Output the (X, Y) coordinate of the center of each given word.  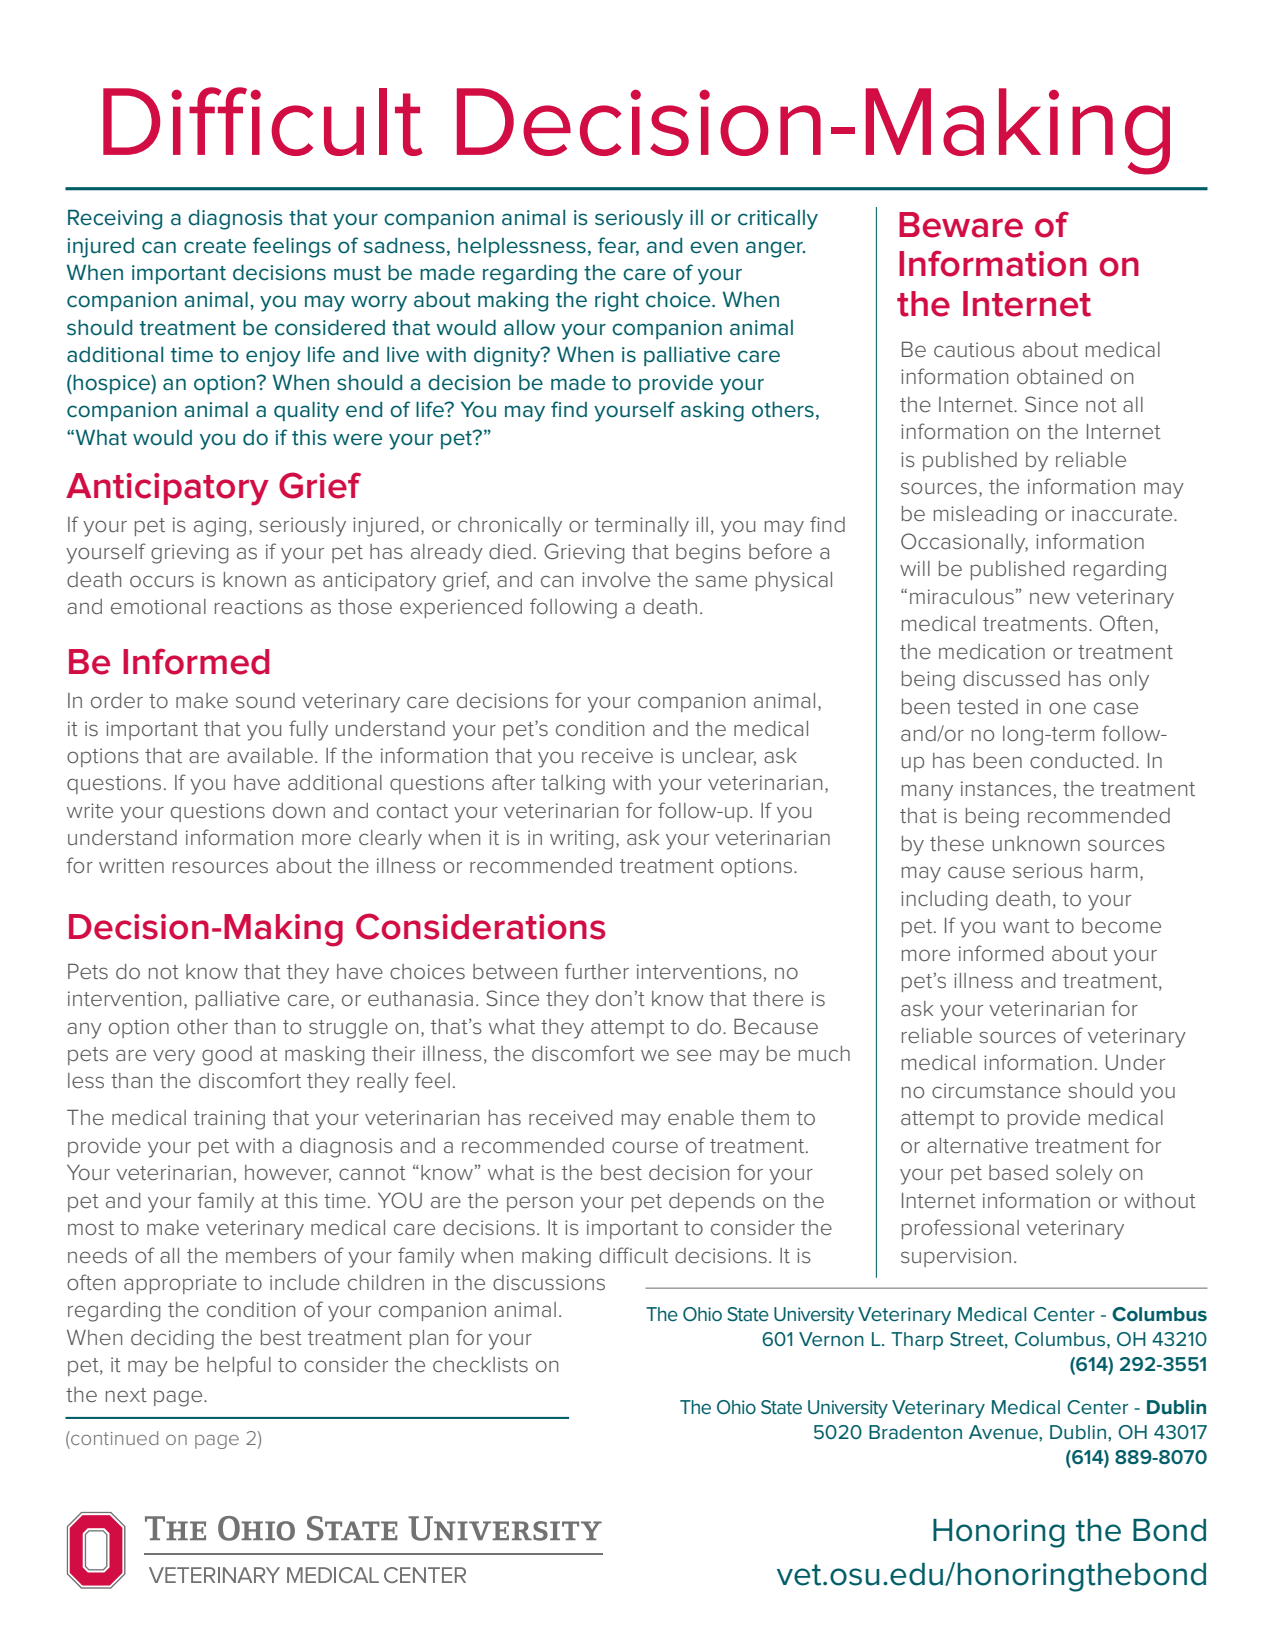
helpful (239, 1366)
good (227, 1056)
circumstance (996, 1091)
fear (618, 246)
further (597, 971)
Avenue (1004, 1432)
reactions (259, 606)
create (215, 246)
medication (992, 651)
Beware (961, 225)
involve (616, 579)
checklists (480, 1365)
